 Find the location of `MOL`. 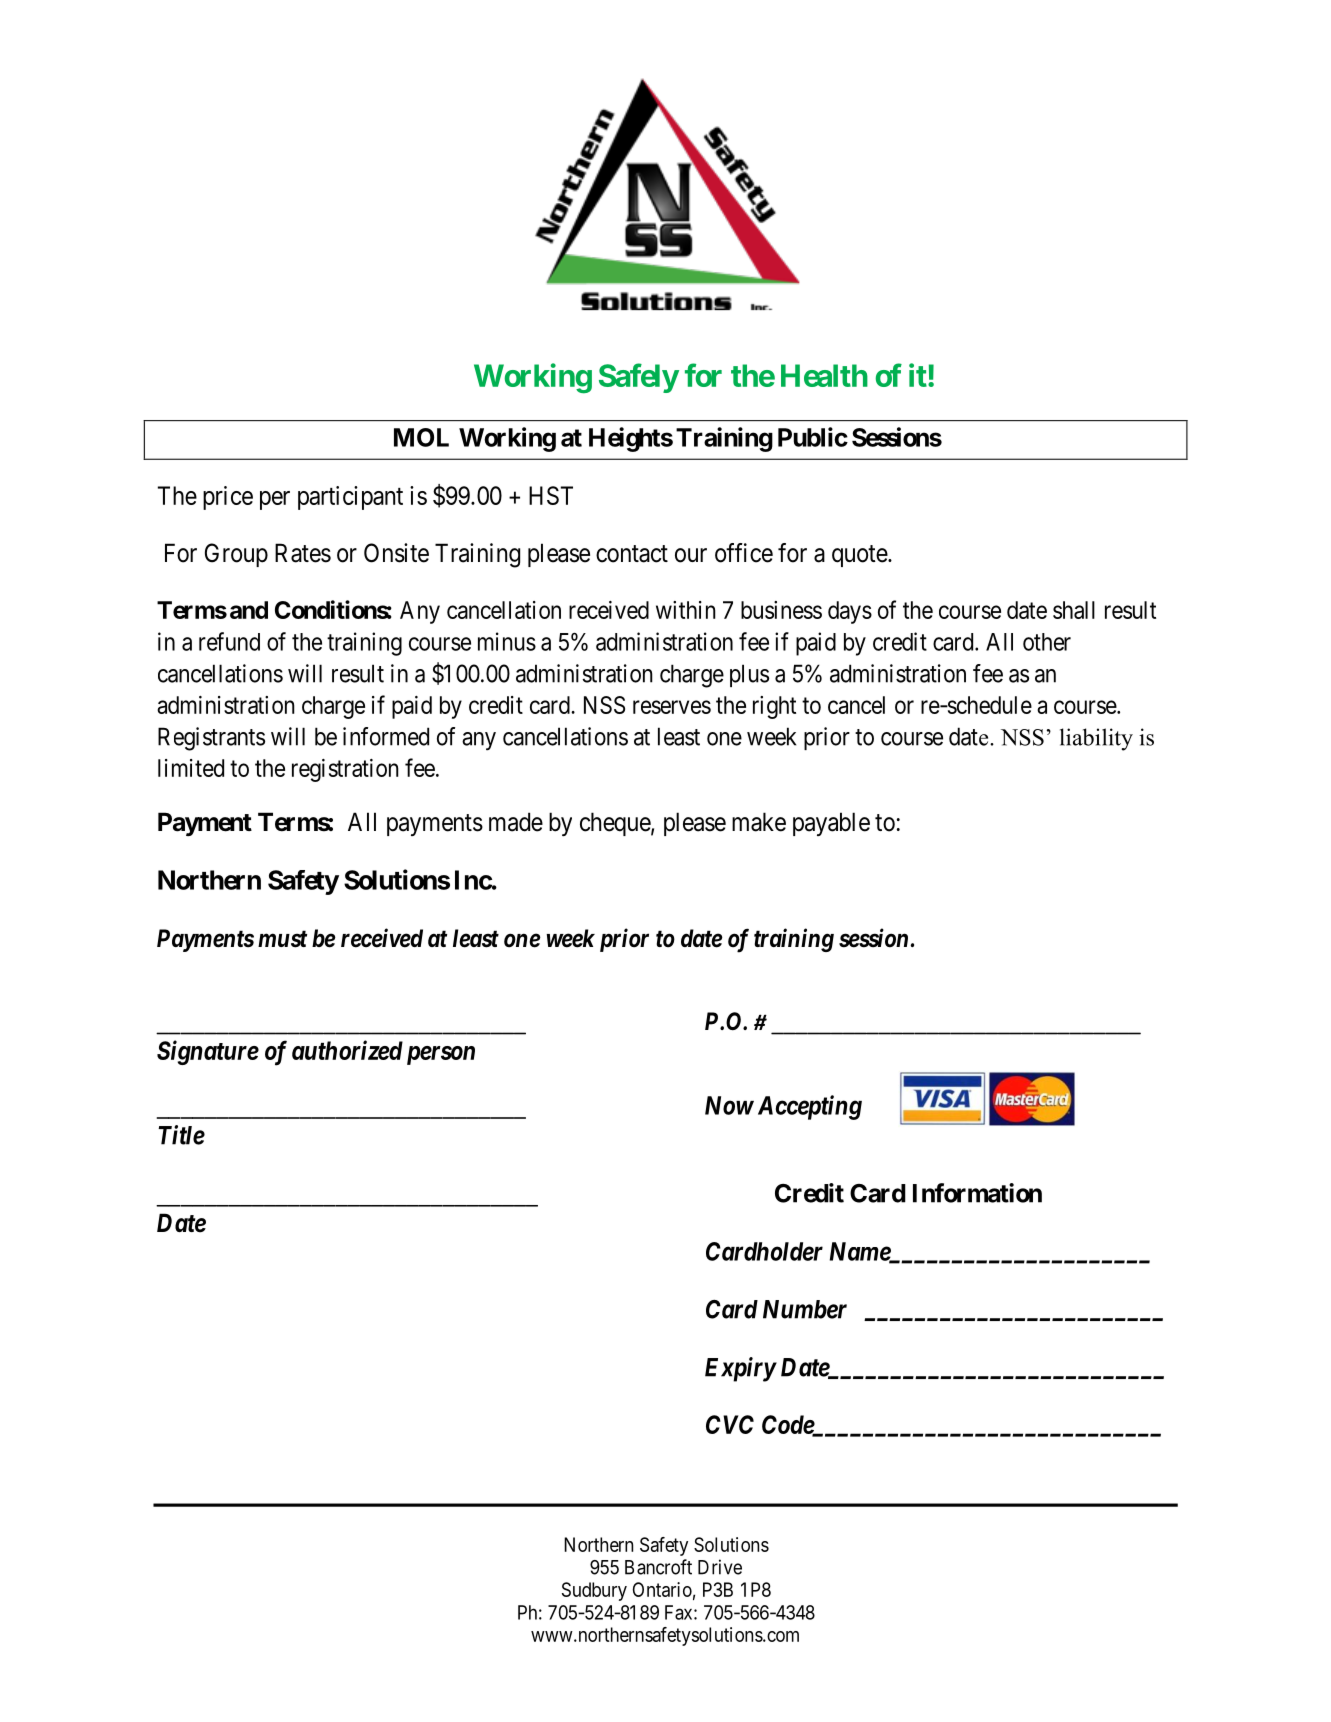

MOL is located at coordinates (421, 437).
